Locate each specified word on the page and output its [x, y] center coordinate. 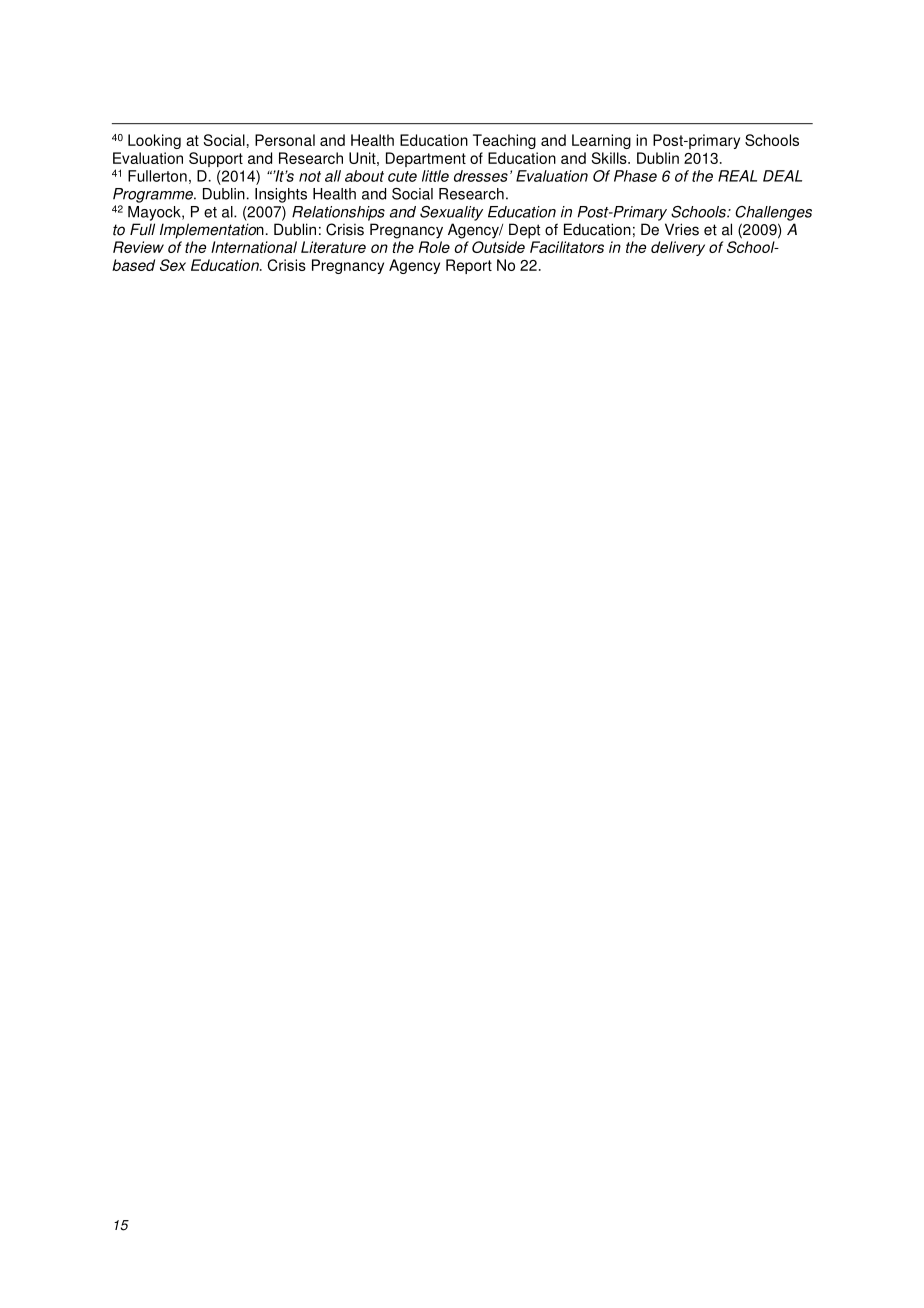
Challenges [773, 213]
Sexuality [451, 213]
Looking [154, 141]
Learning [601, 141]
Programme [154, 195]
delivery [678, 248]
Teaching [504, 141]
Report [469, 266]
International [254, 247]
